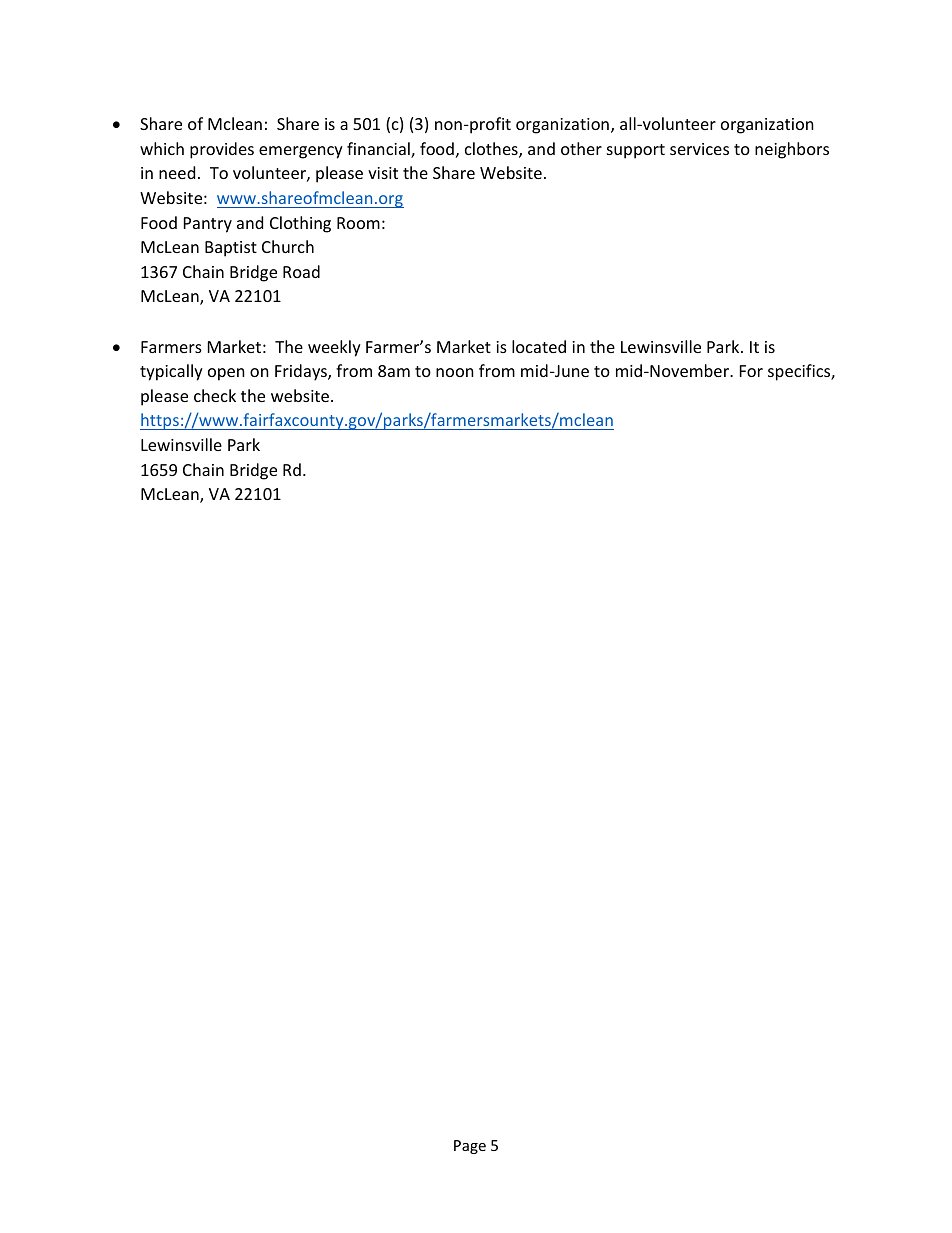 Image resolution: width=952 pixels, height=1233 pixels. I want to click on For, so click(751, 371).
